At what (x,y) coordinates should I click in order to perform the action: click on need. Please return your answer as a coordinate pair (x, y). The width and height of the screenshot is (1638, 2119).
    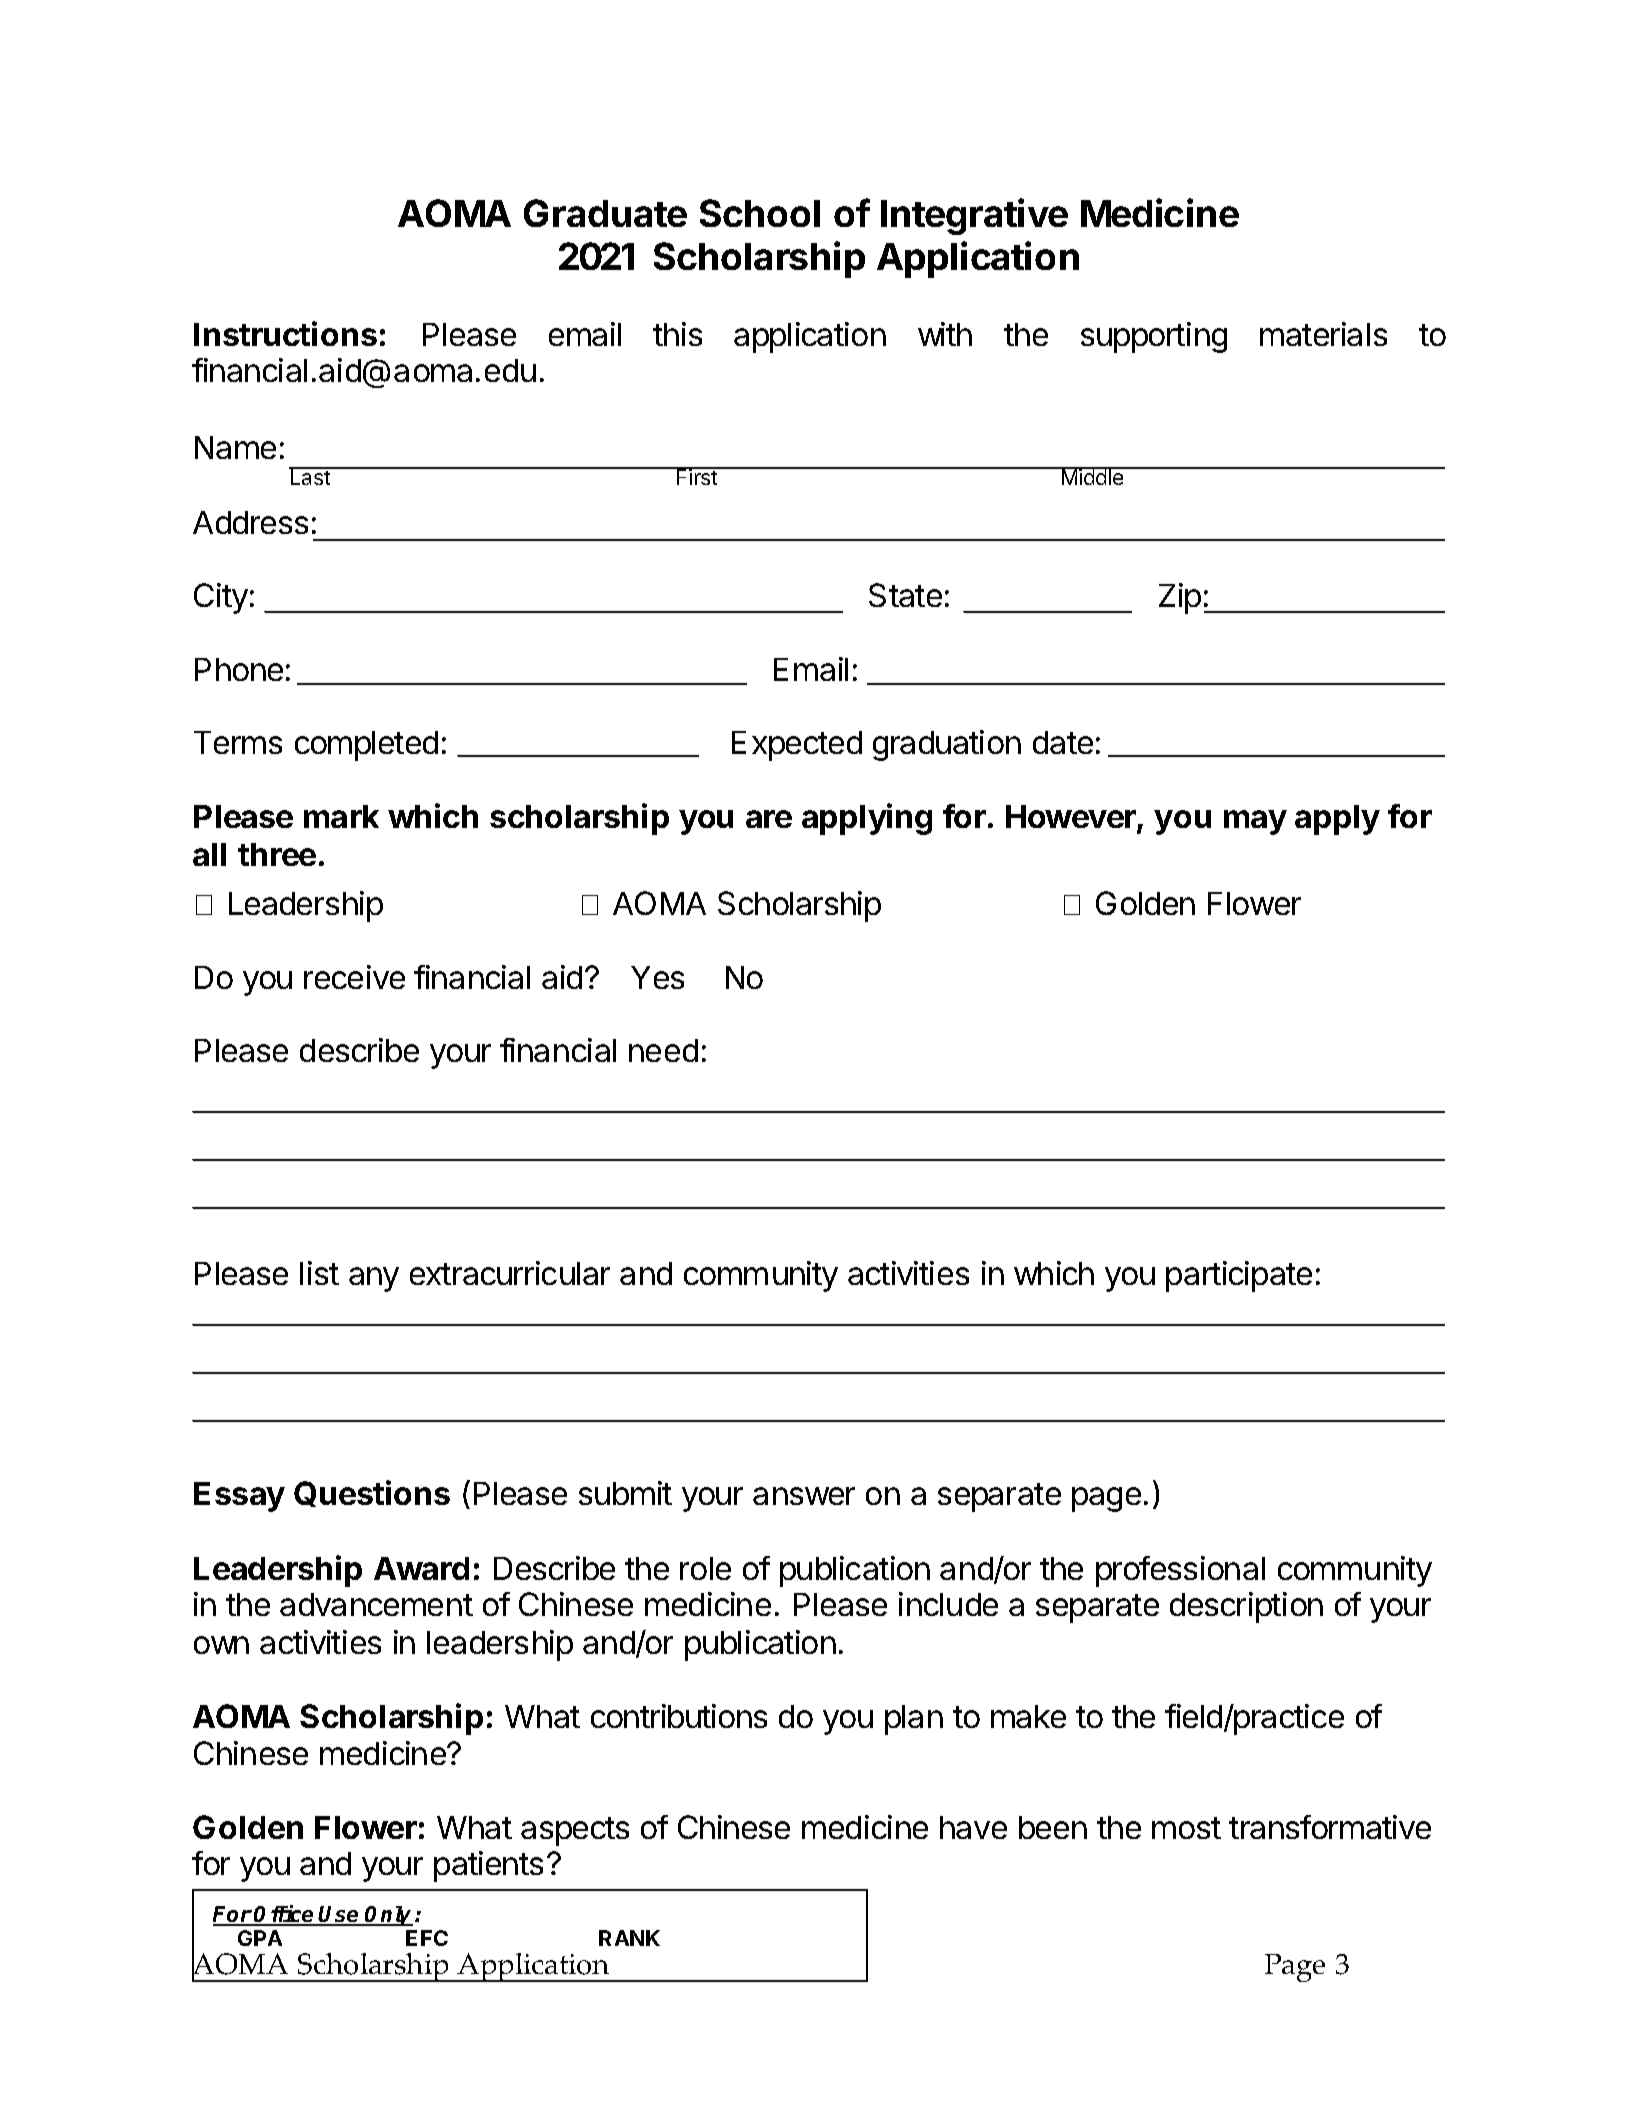
    Looking at the image, I should click on (663, 1050).
